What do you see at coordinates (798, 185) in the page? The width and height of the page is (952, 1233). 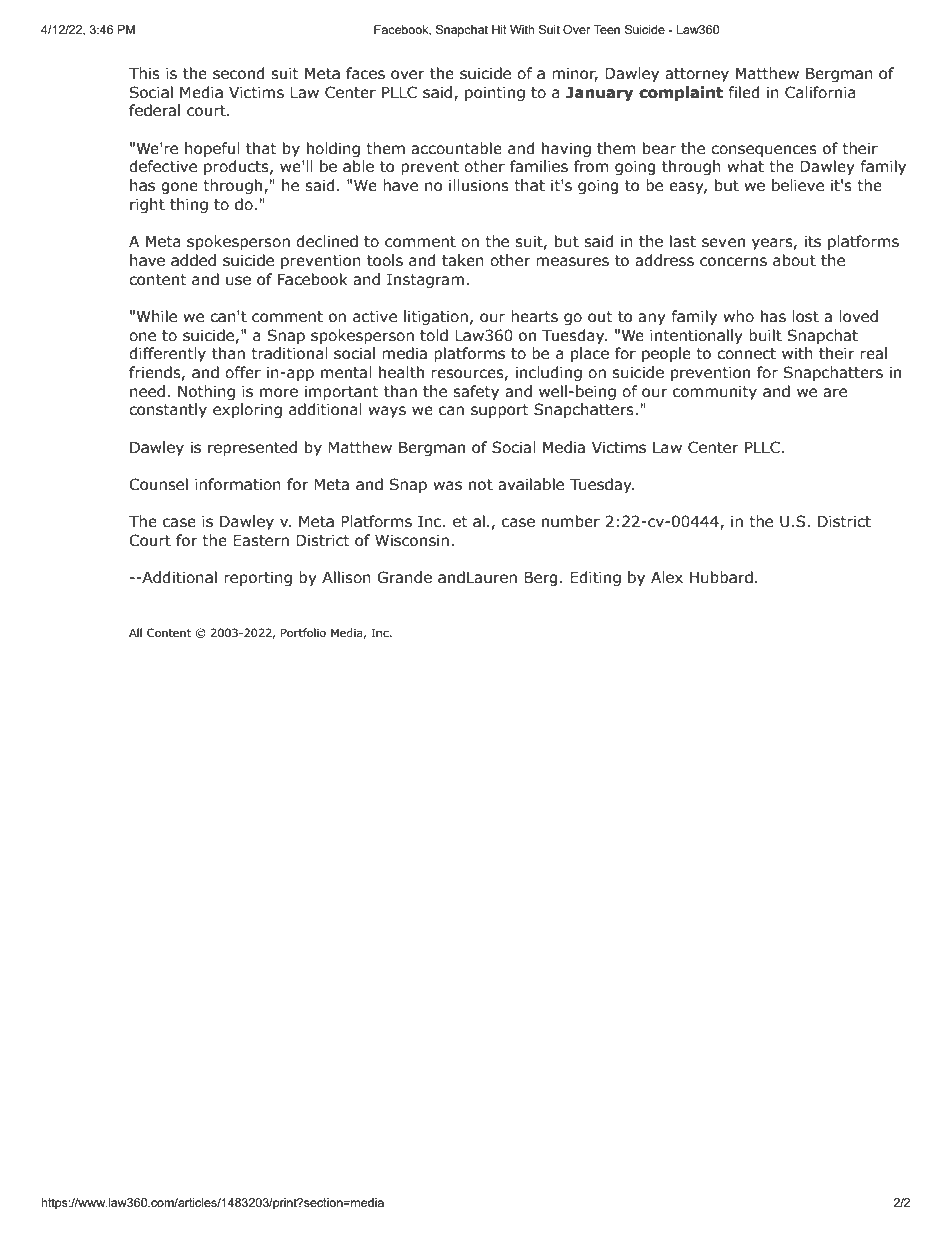 I see `believe` at bounding box center [798, 185].
